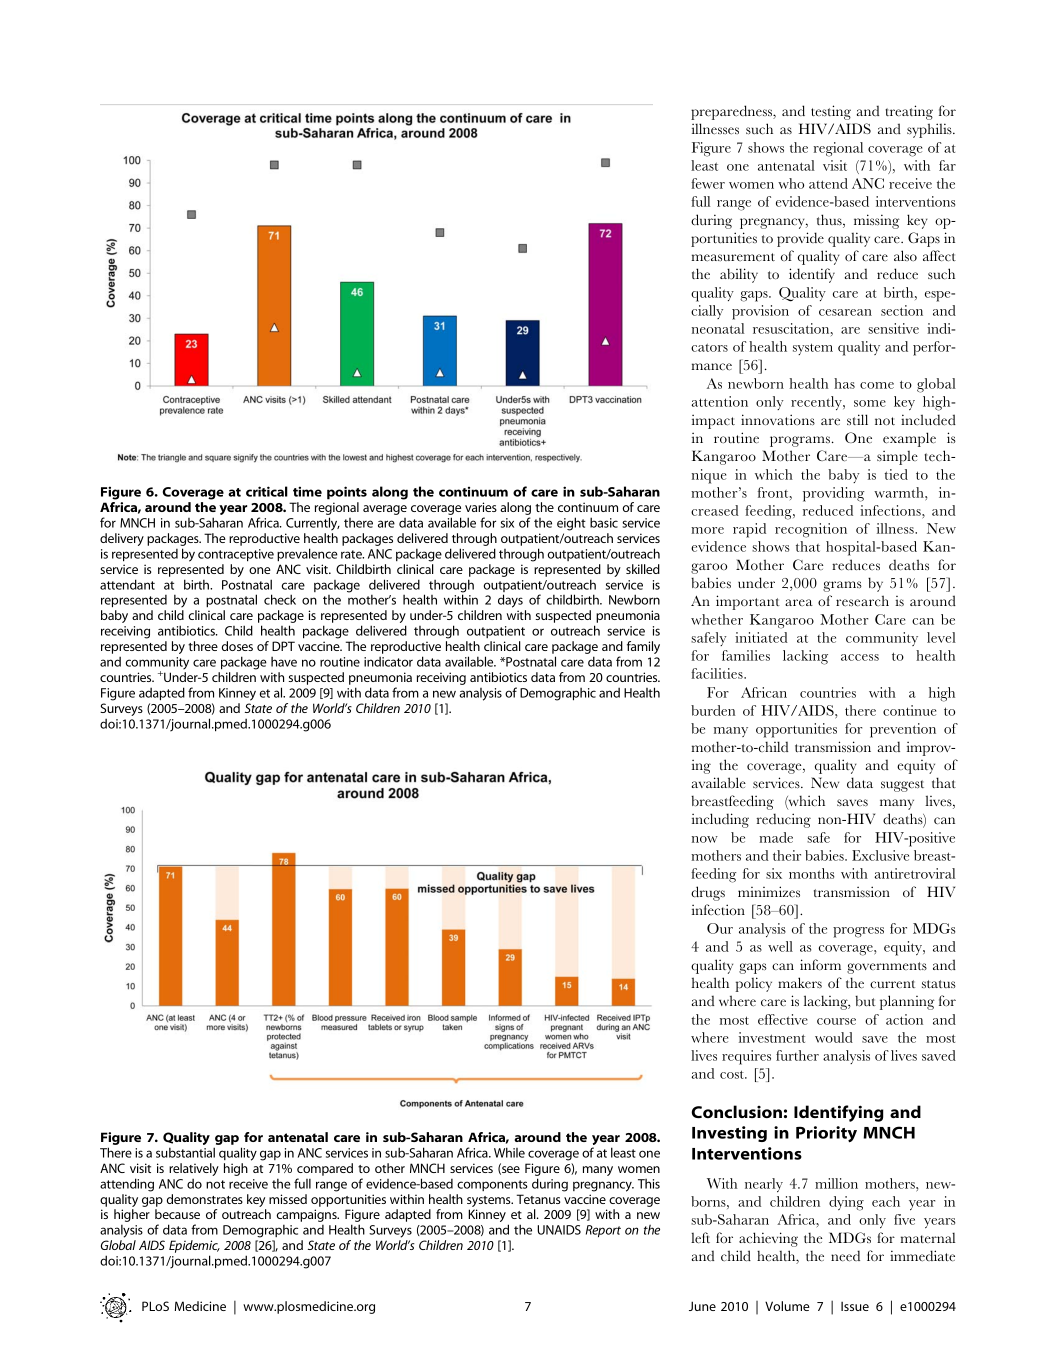 This screenshot has width=1056, height=1364. Describe the element at coordinates (481, 507) in the screenshot. I see `varies` at that location.
